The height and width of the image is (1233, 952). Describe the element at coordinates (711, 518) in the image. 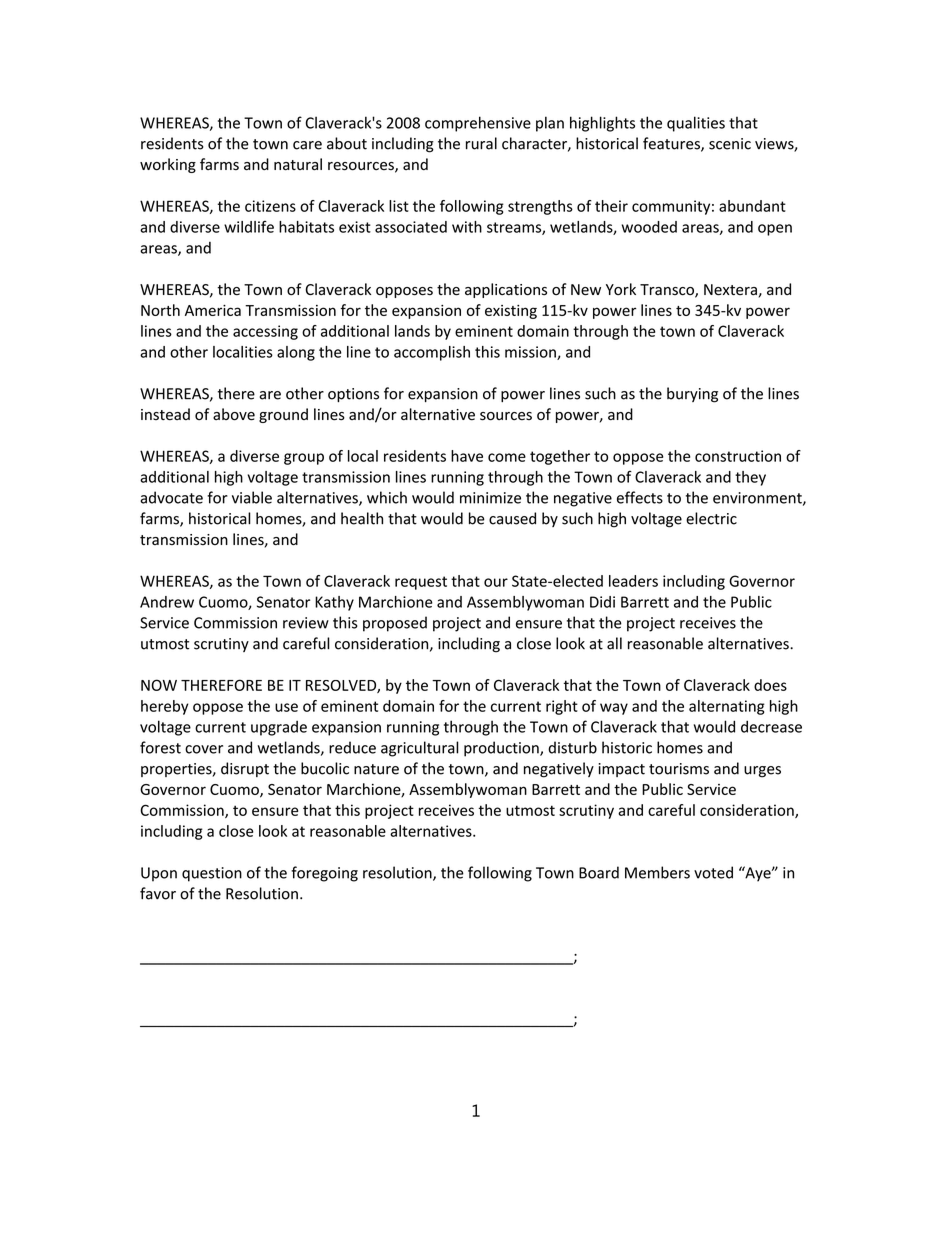

I see `electric` at that location.
